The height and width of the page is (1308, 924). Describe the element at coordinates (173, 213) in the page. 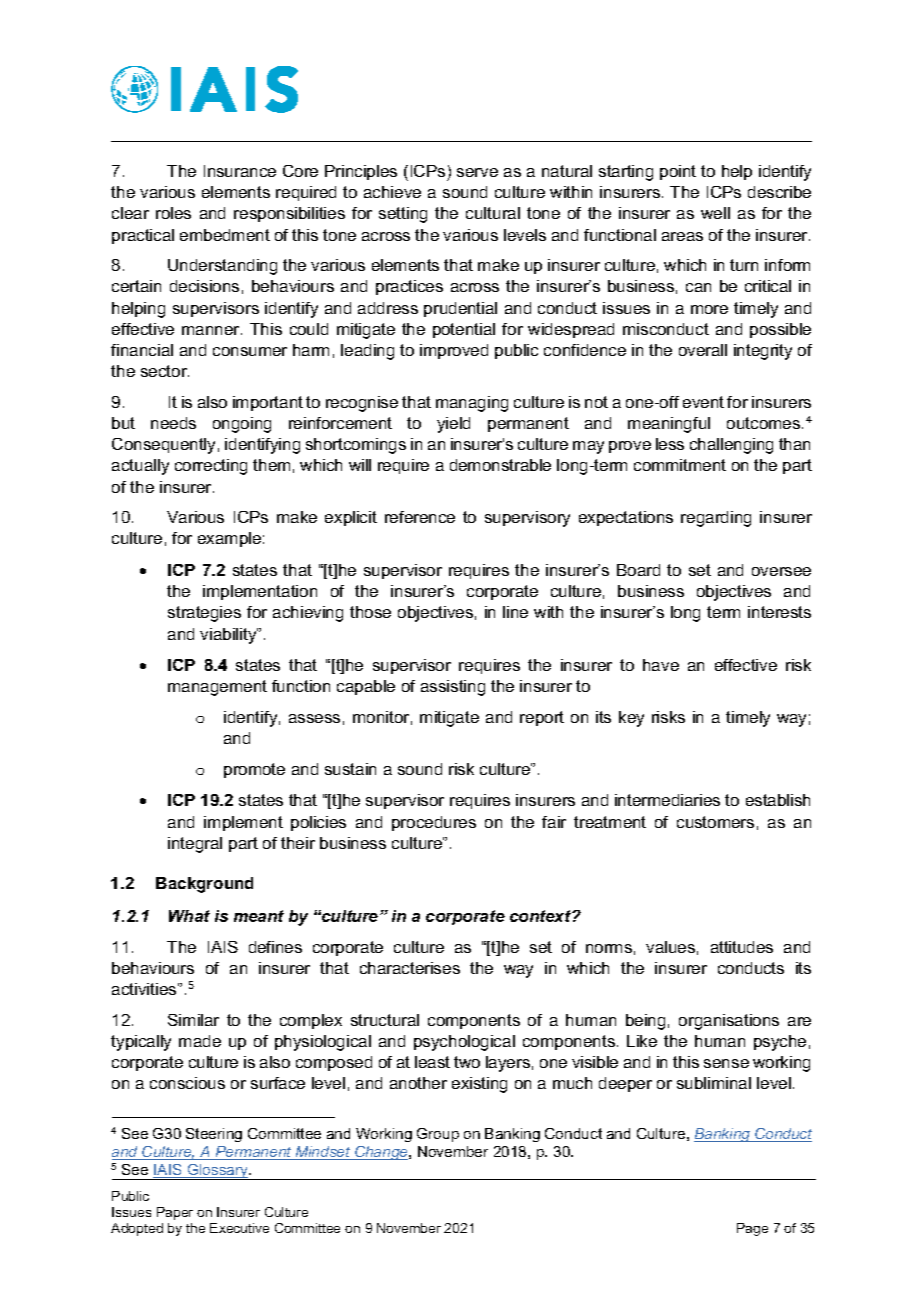

I see `roles` at that location.
